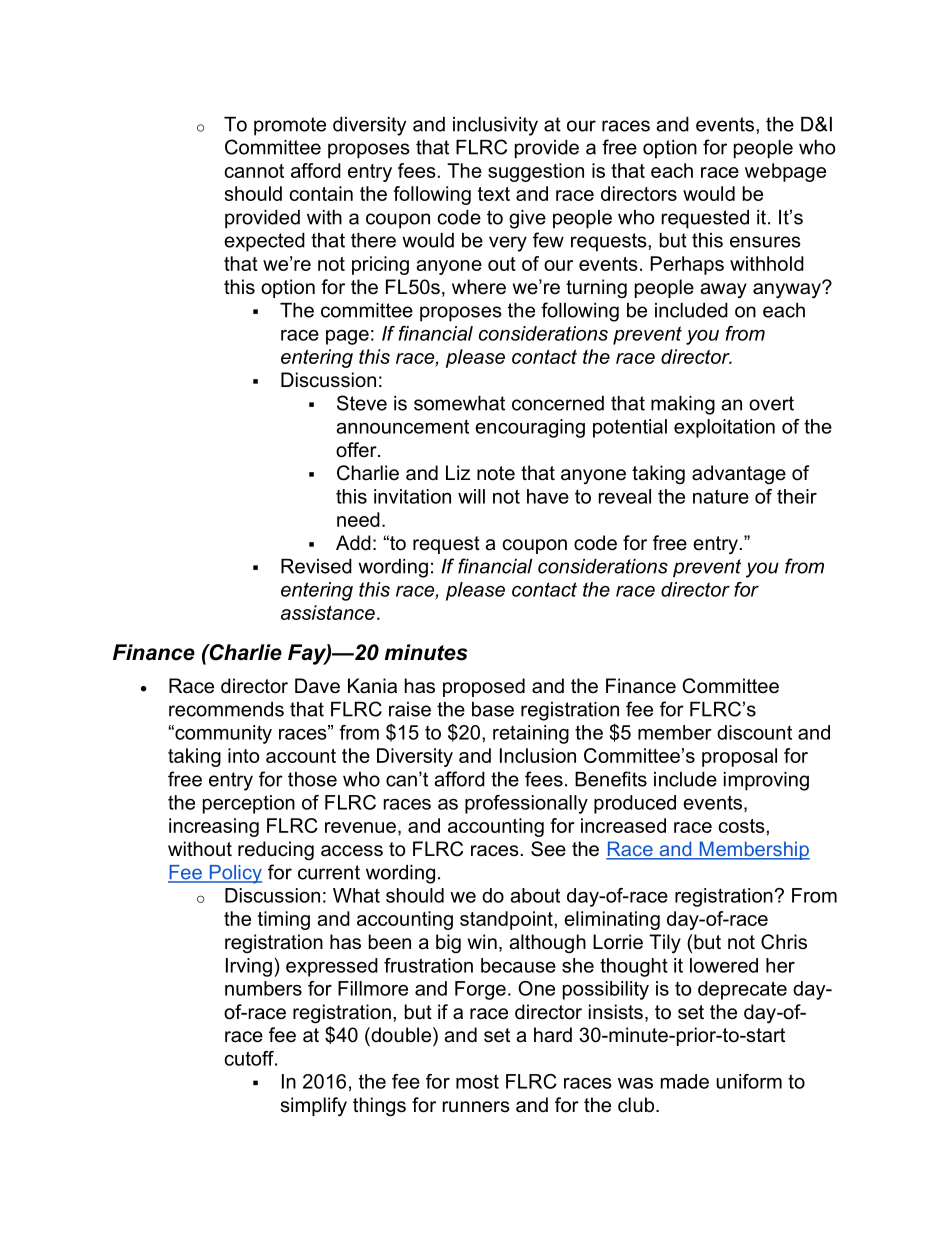 This image has width=952, height=1233. What do you see at coordinates (765, 242) in the image?
I see `ensures` at bounding box center [765, 242].
